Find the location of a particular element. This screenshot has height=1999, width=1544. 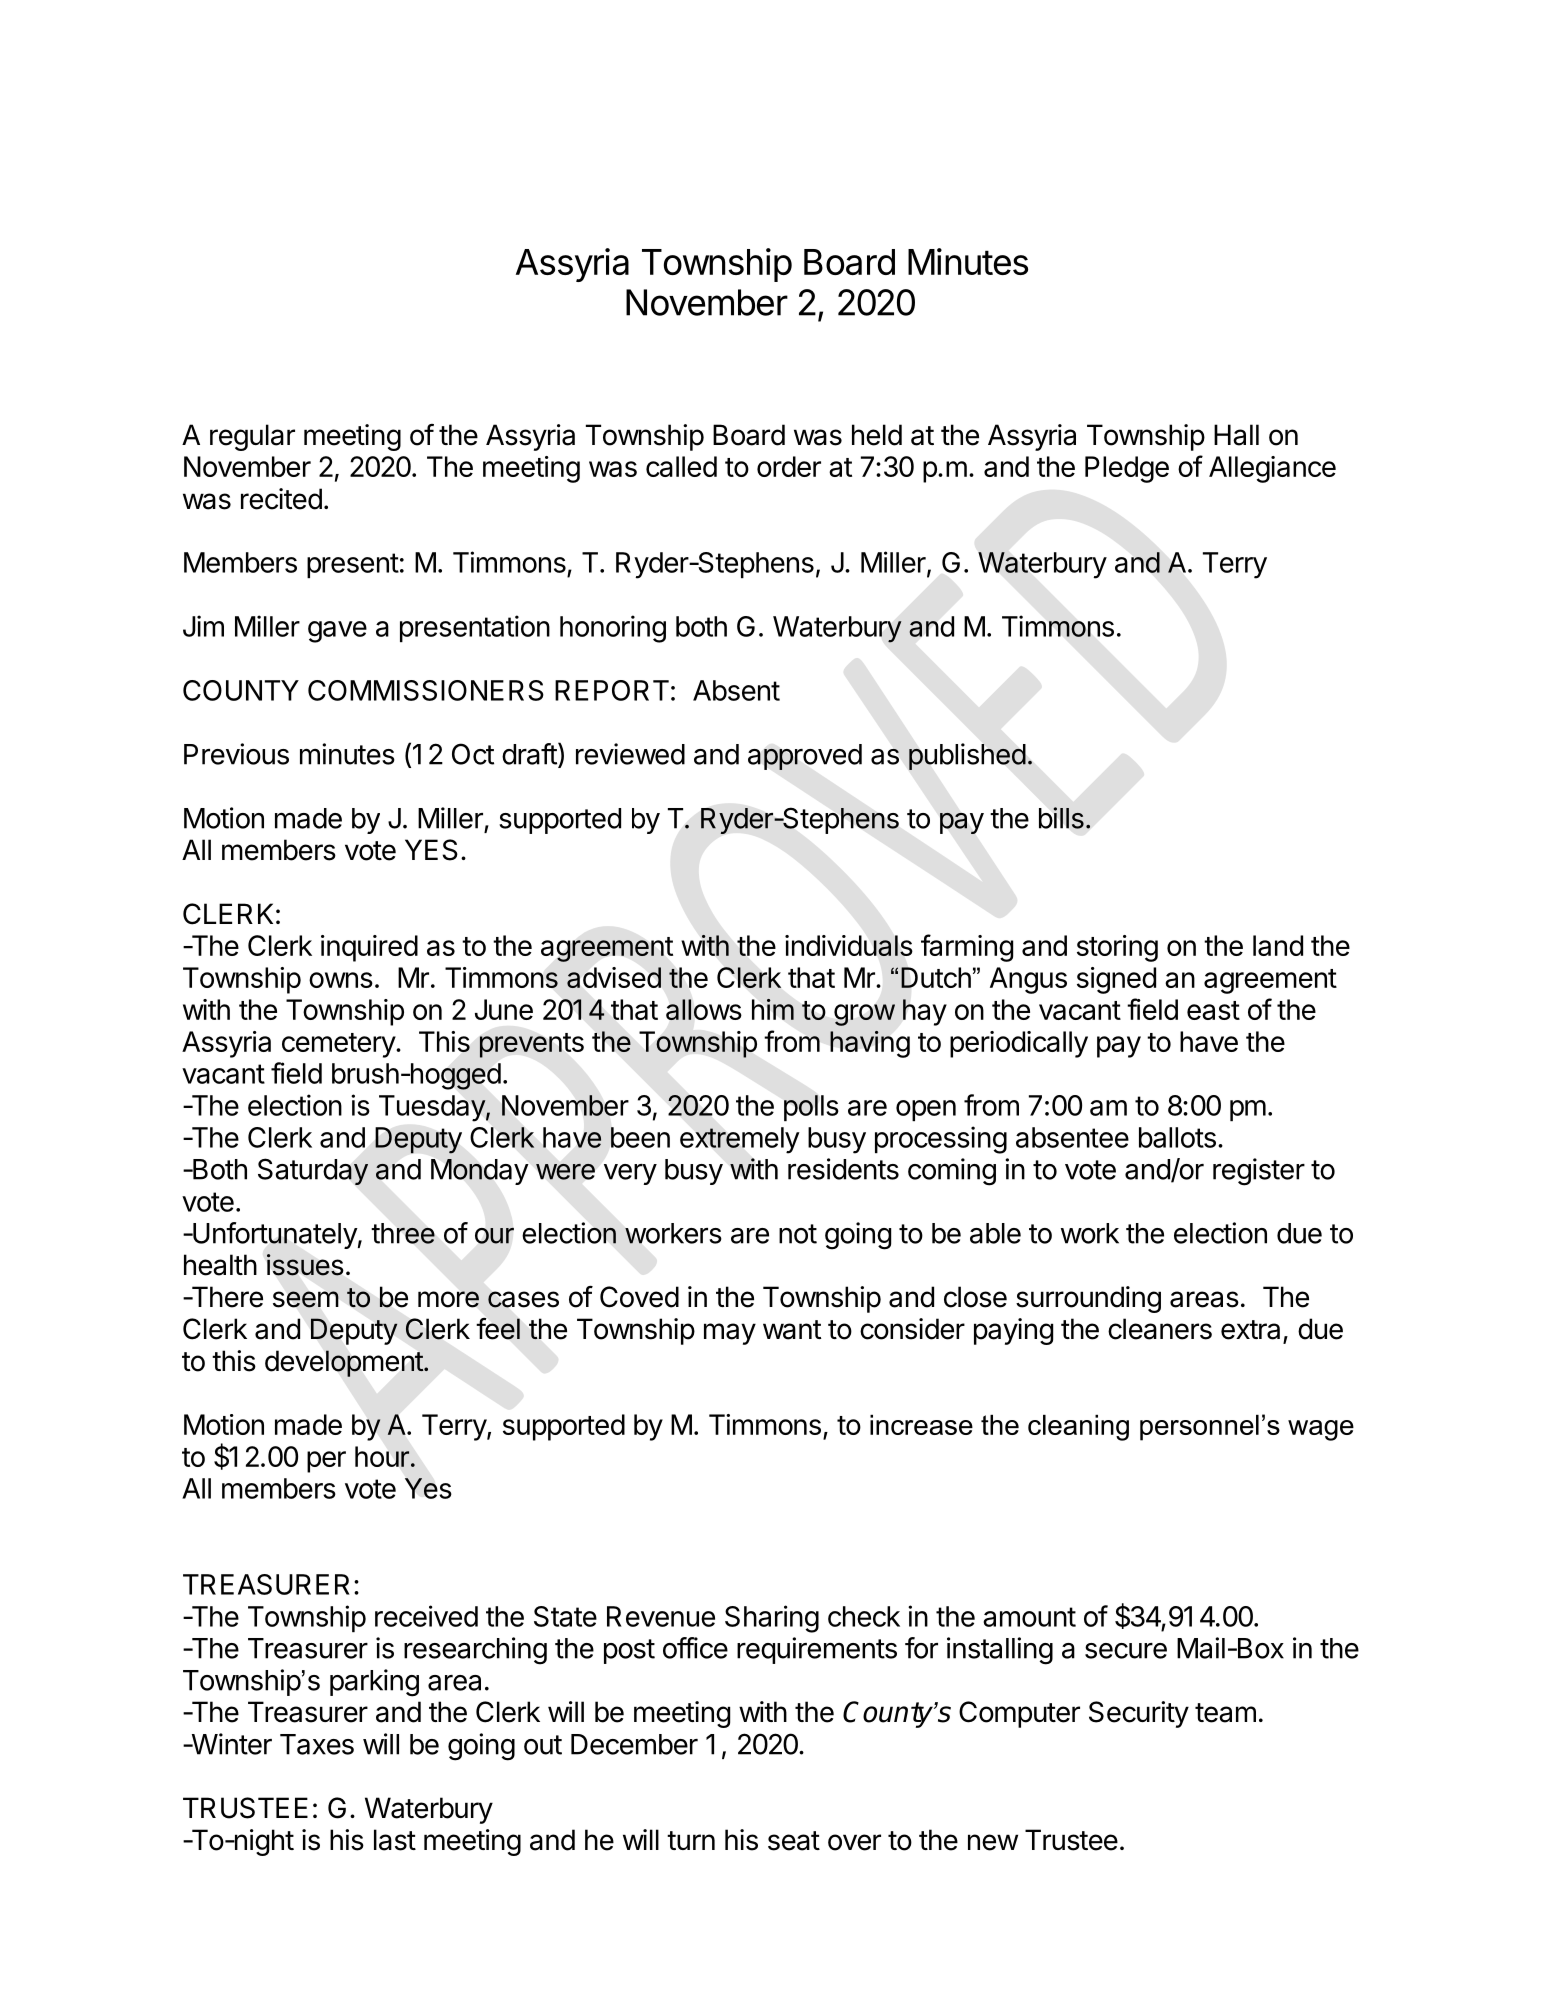

extremely is located at coordinates (740, 1140).
